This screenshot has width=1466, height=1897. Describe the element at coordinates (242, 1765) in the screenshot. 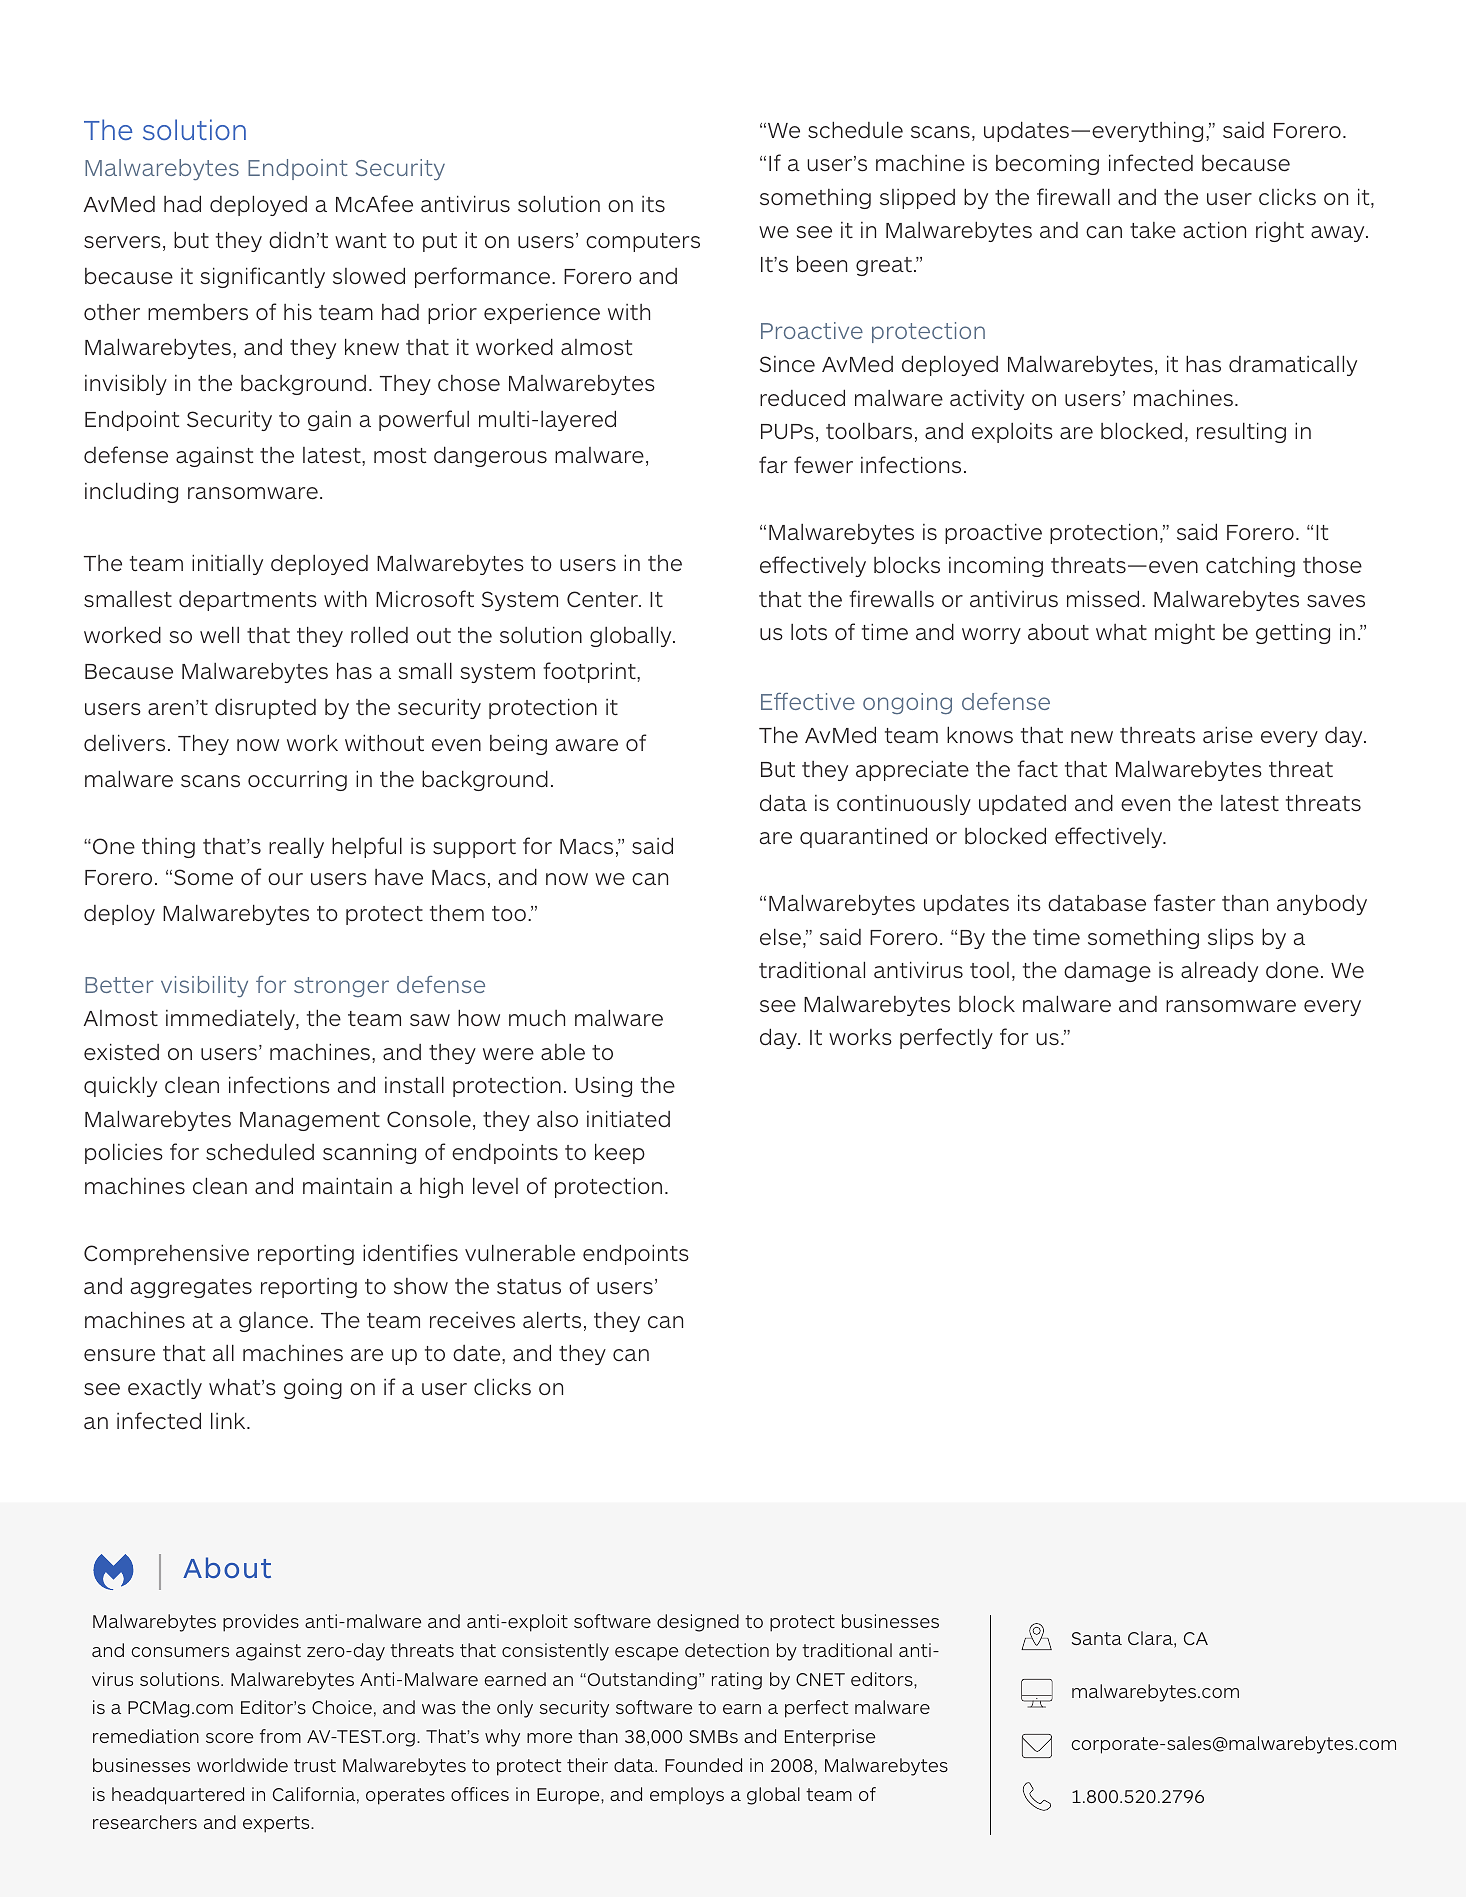

I see `worldwide` at that location.
